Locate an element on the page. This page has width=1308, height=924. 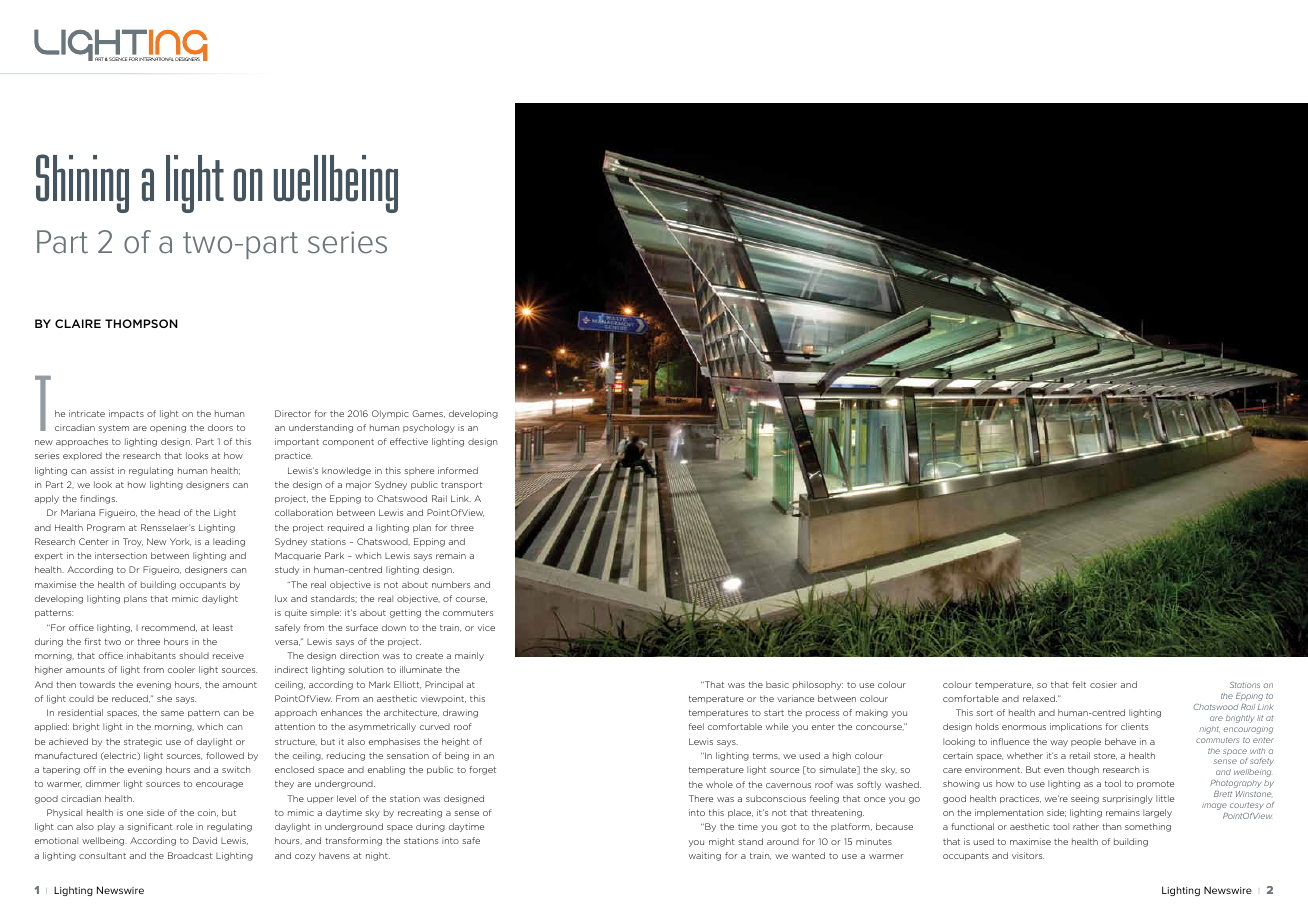
terms is located at coordinates (766, 756).
